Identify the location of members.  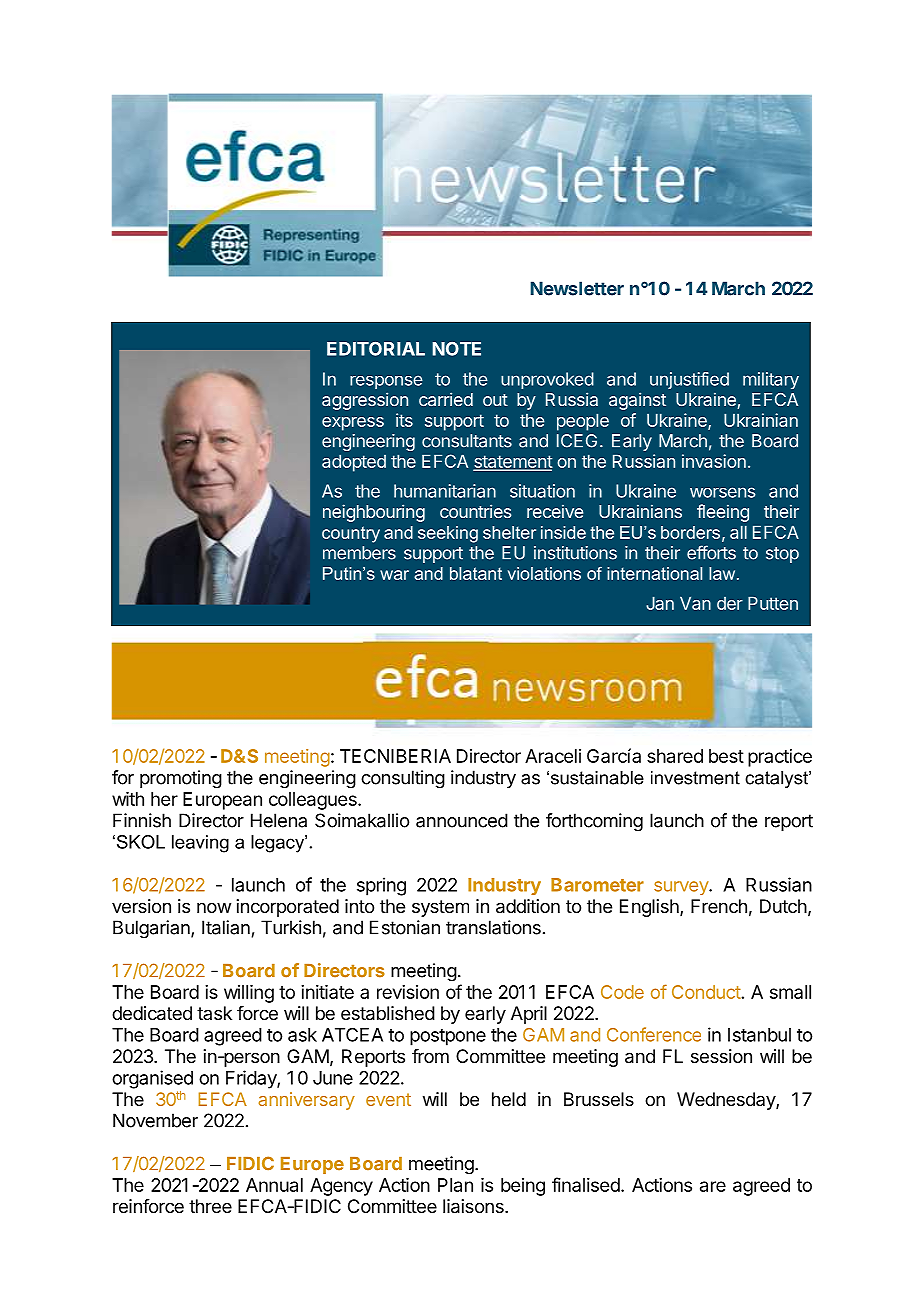
(359, 553).
